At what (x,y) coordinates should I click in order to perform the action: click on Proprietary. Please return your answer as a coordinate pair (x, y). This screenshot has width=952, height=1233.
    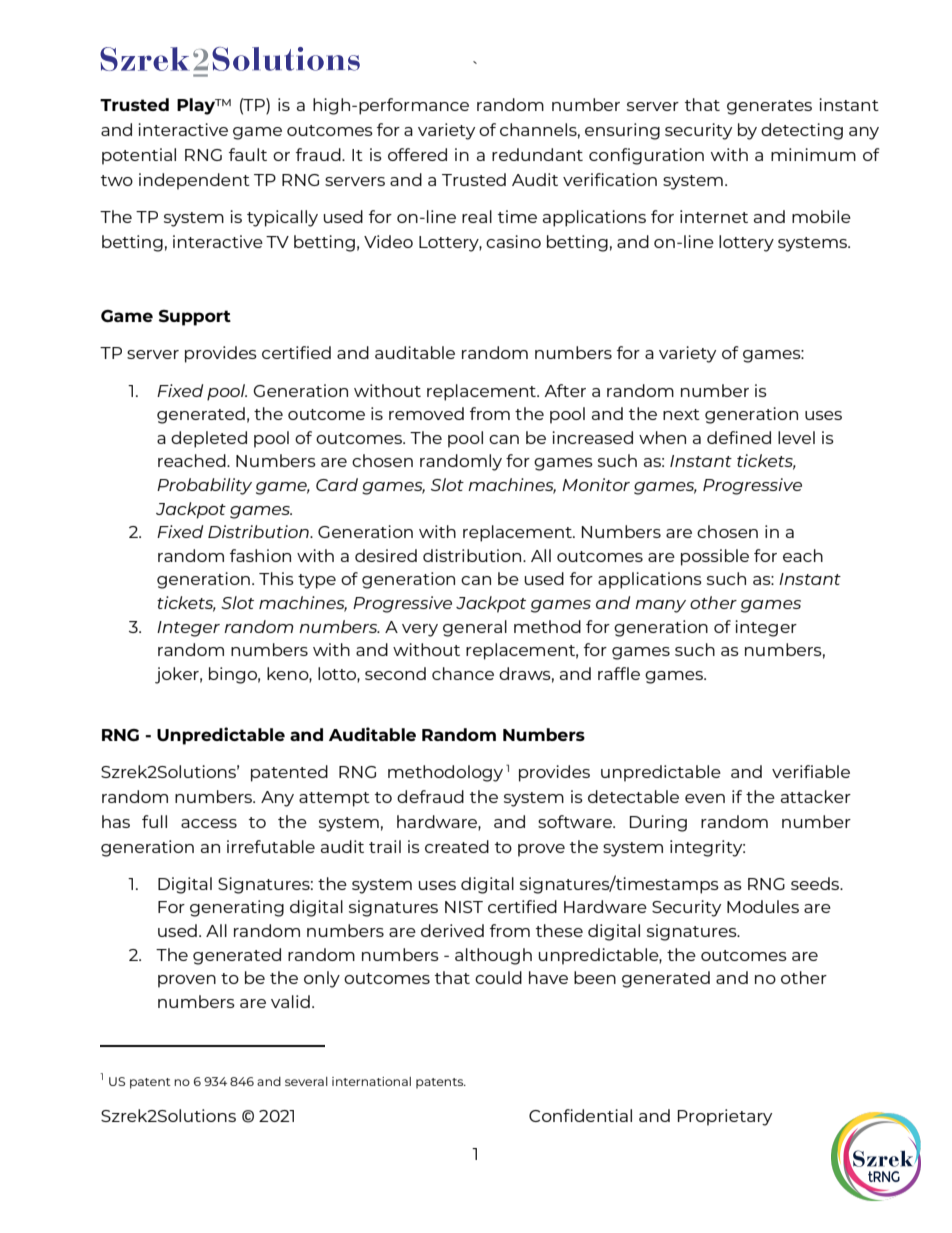
    Looking at the image, I should click on (725, 1117).
